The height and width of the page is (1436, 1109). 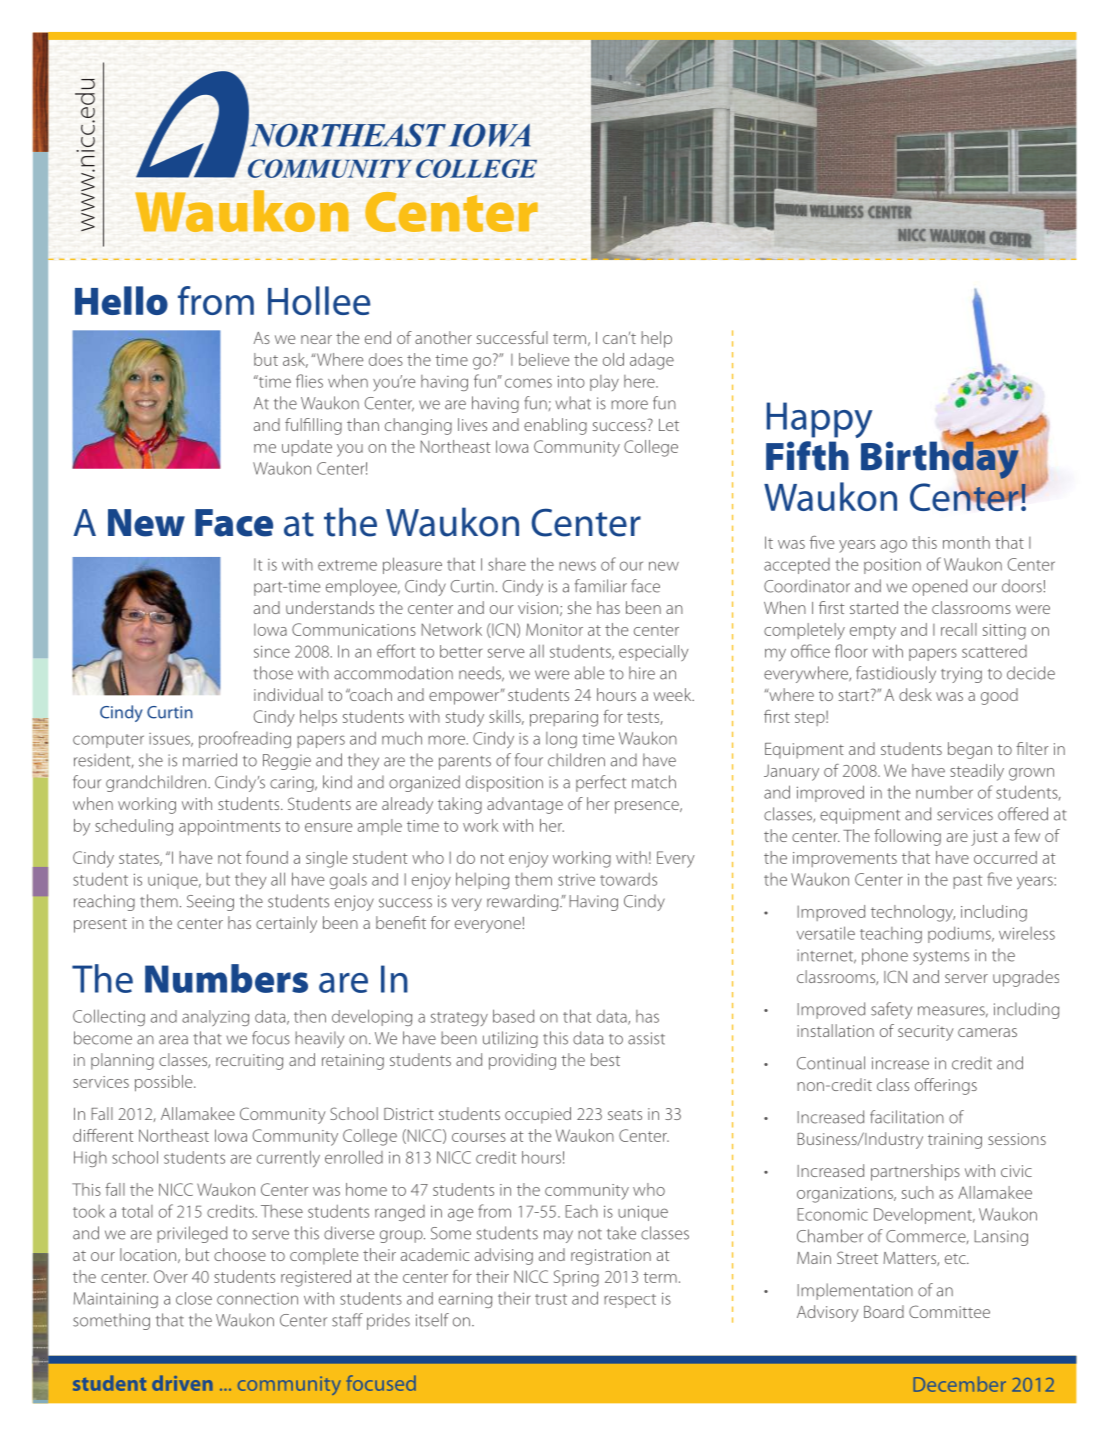 What do you see at coordinates (194, 1298) in the page?
I see `close` at bounding box center [194, 1298].
